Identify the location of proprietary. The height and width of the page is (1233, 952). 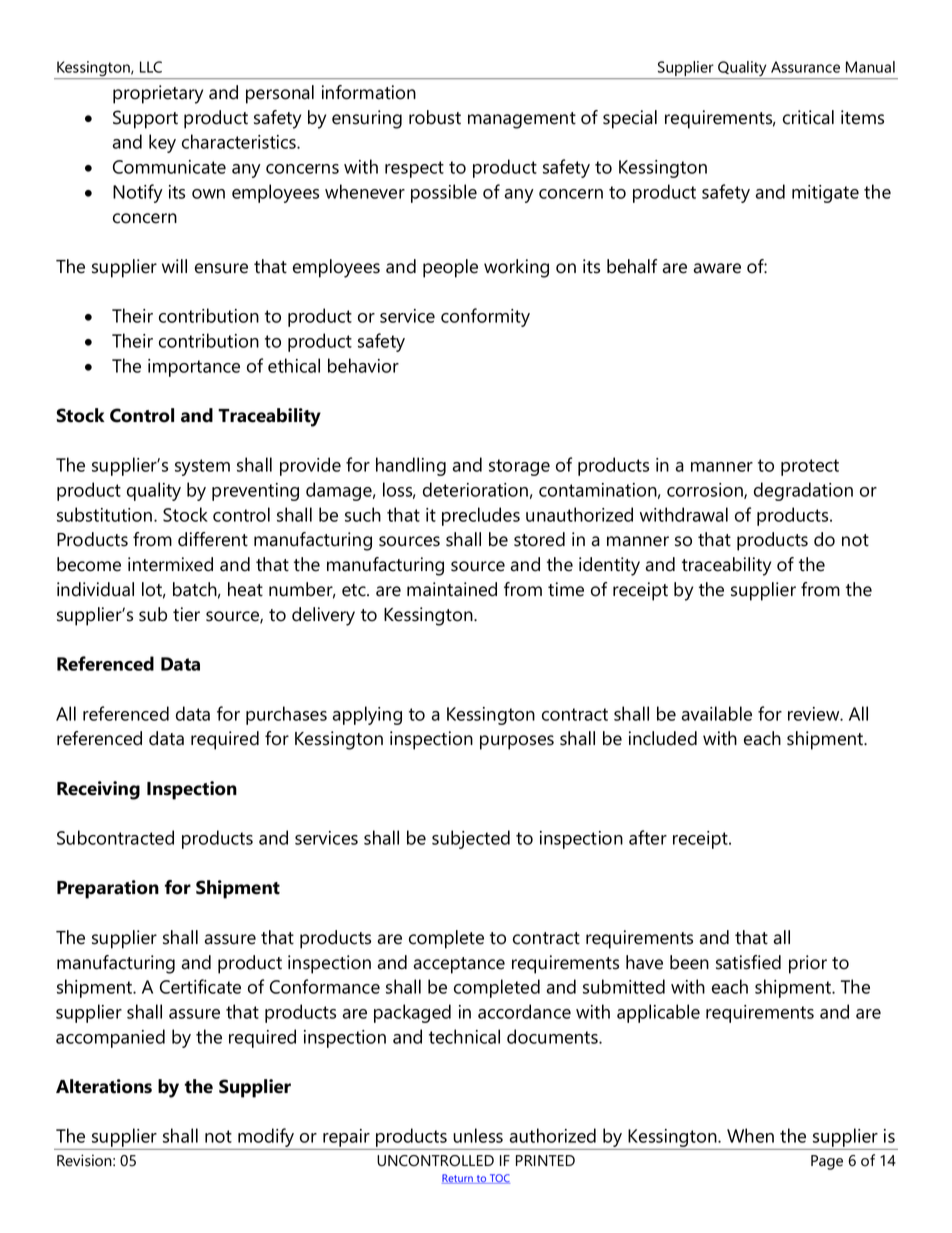
(158, 94).
